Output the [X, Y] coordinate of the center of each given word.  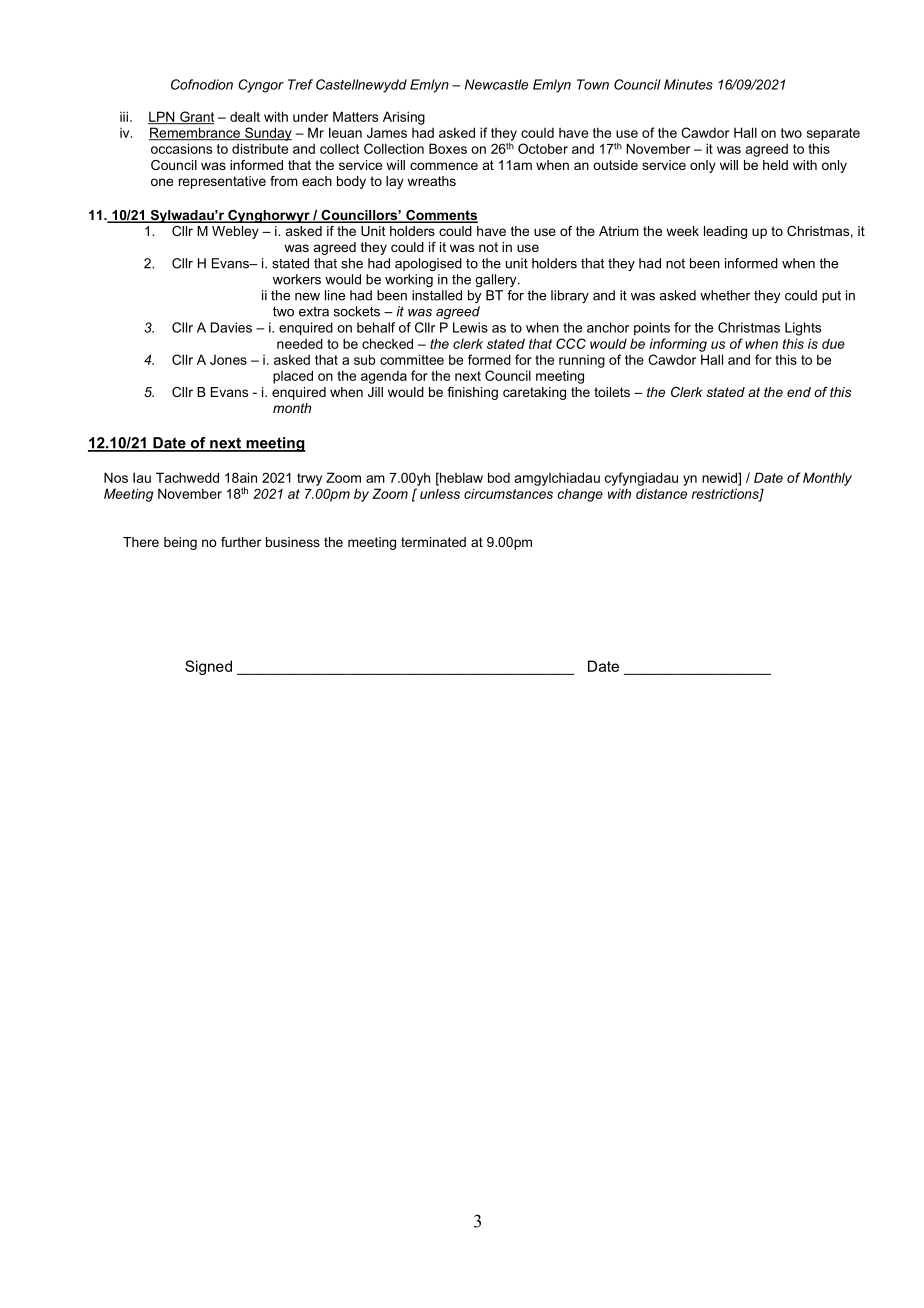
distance [661, 493]
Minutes [688, 84]
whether [725, 295]
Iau [142, 477]
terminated [433, 542]
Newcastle [496, 84]
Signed [208, 667]
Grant [196, 117]
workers [297, 279]
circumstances [508, 493]
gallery [497, 280]
